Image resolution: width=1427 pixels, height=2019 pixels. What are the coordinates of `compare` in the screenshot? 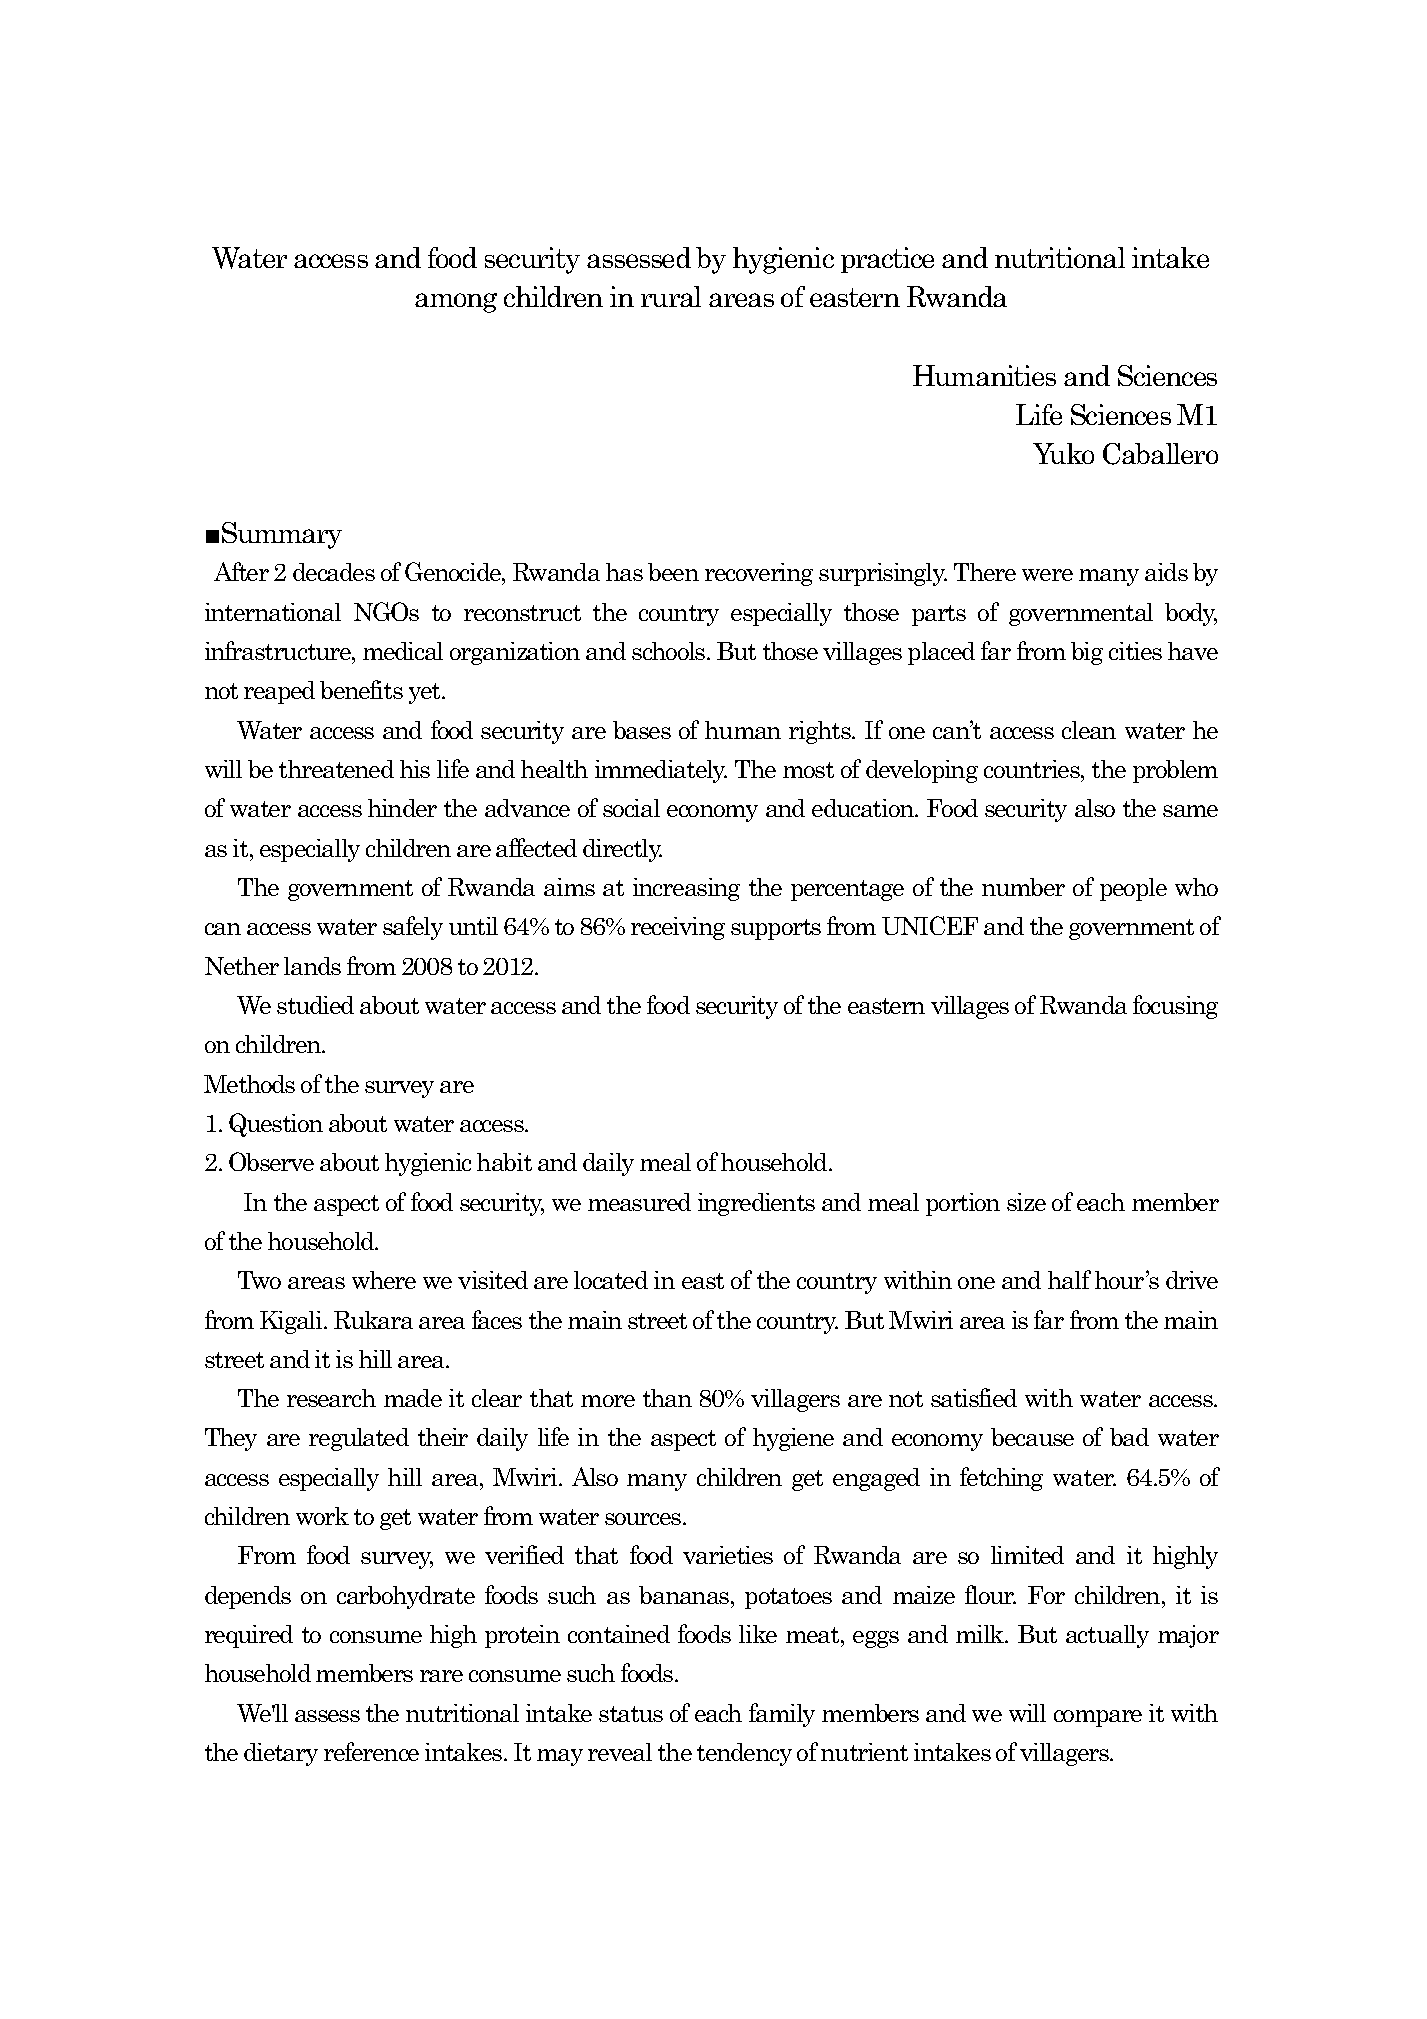 It's located at (1098, 1718).
